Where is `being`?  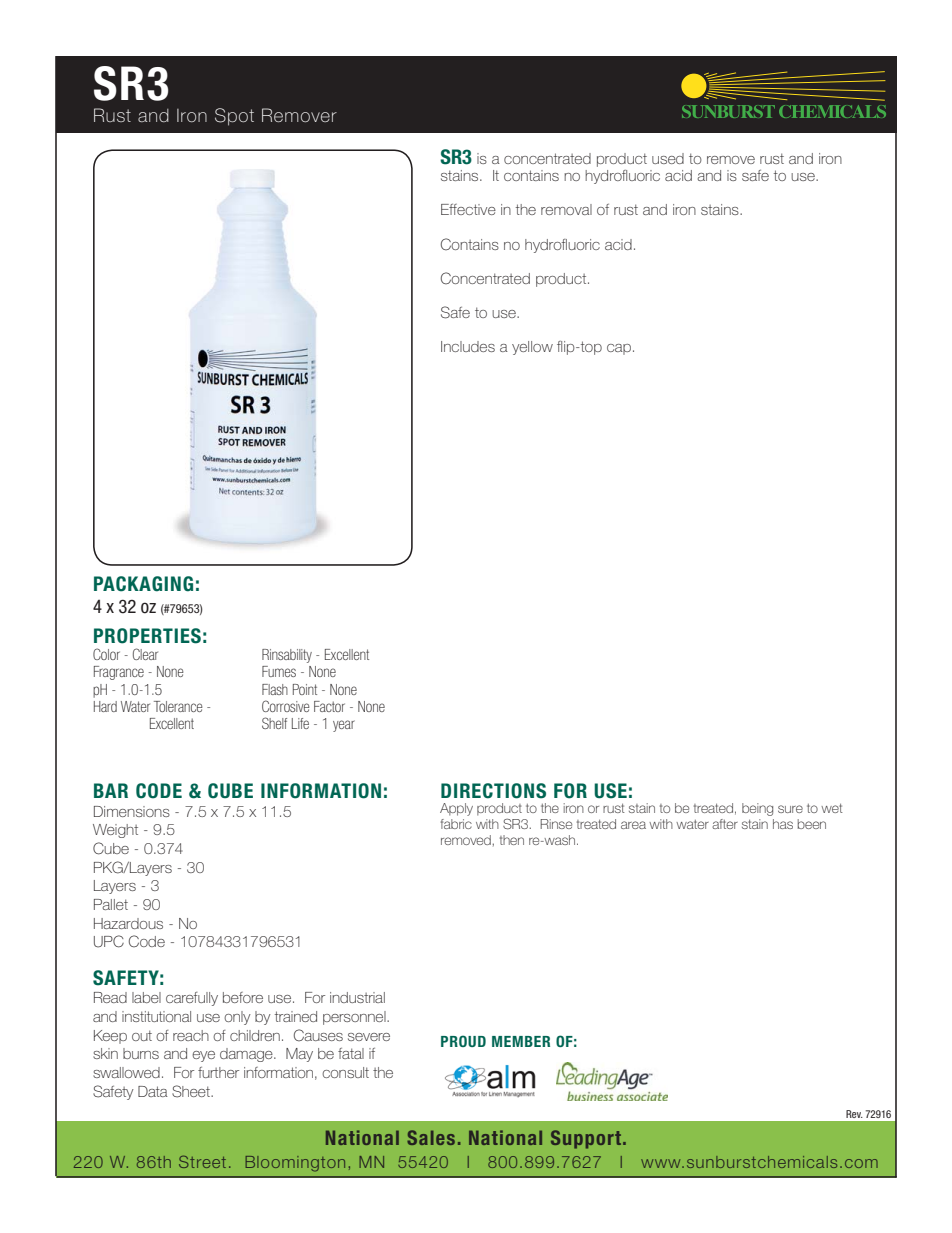 being is located at coordinates (757, 809).
